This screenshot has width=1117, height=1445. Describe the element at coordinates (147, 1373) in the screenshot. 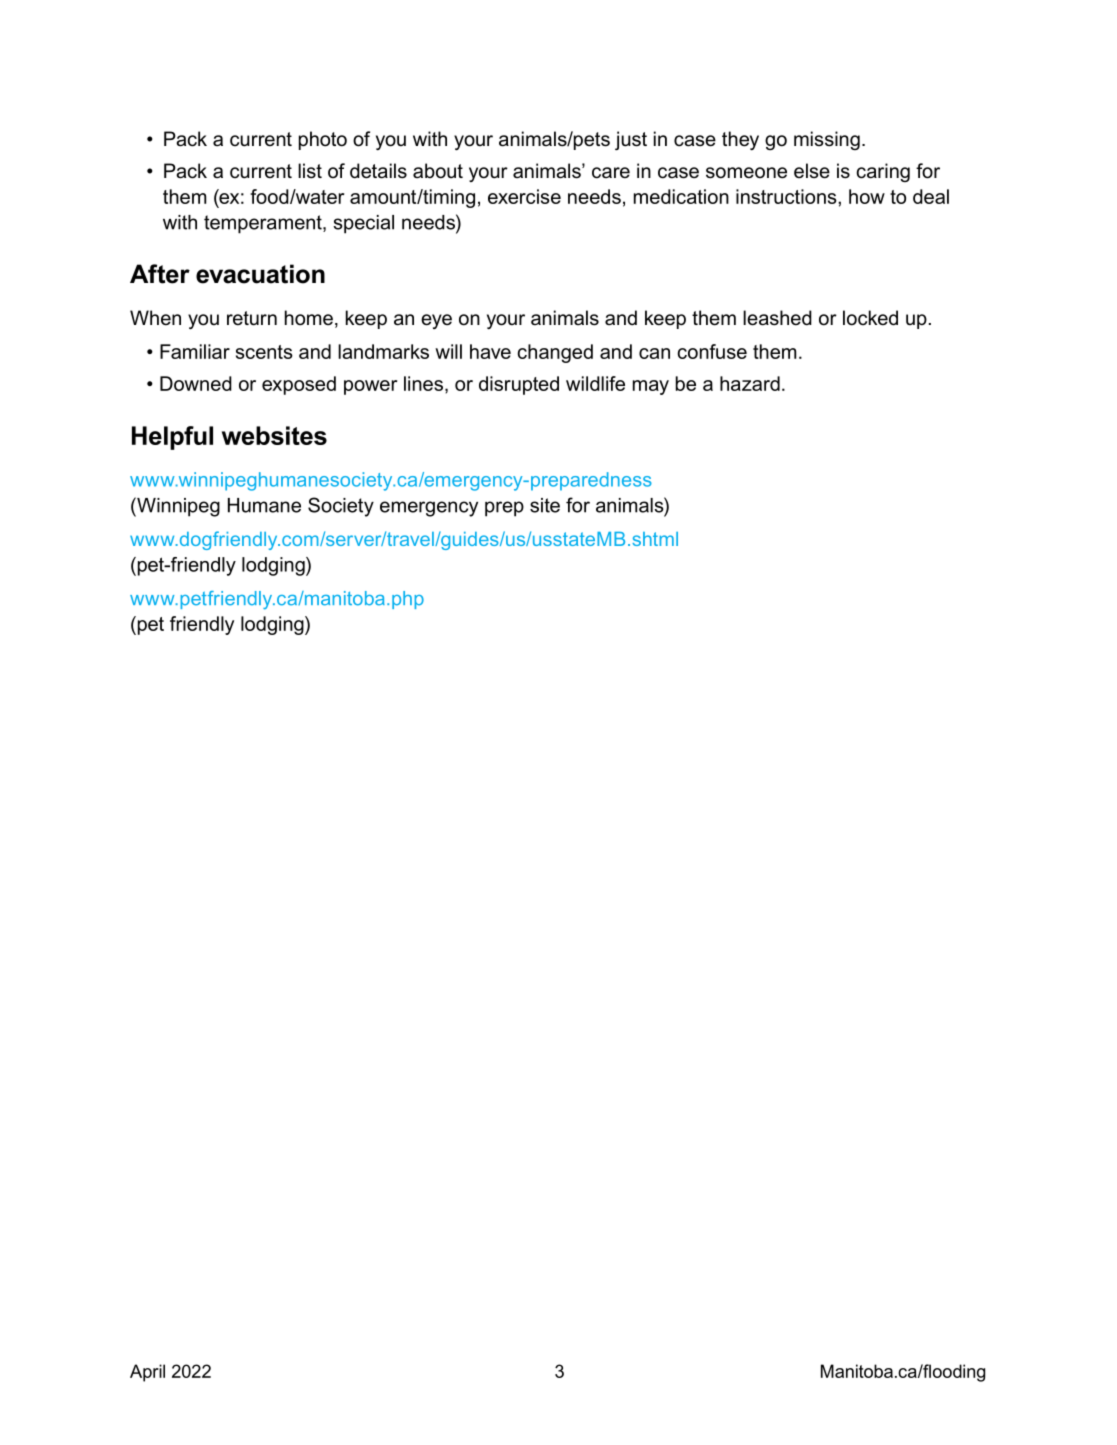

I see `April` at that location.
